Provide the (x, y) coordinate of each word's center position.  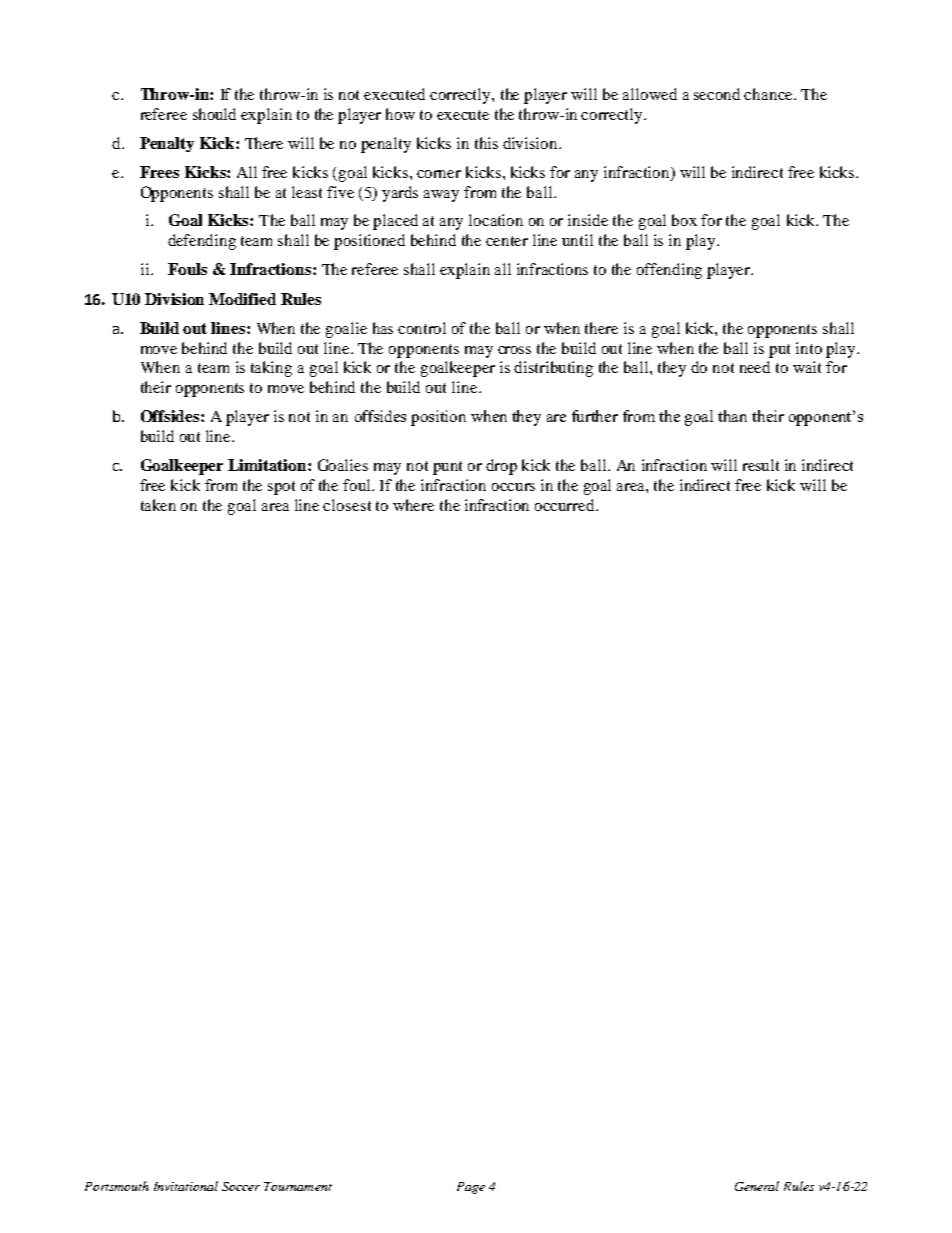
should (214, 114)
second (717, 94)
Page (471, 1188)
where (413, 505)
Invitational (186, 1186)
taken (158, 505)
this (486, 143)
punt (447, 468)
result (761, 465)
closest (347, 505)
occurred (566, 505)
